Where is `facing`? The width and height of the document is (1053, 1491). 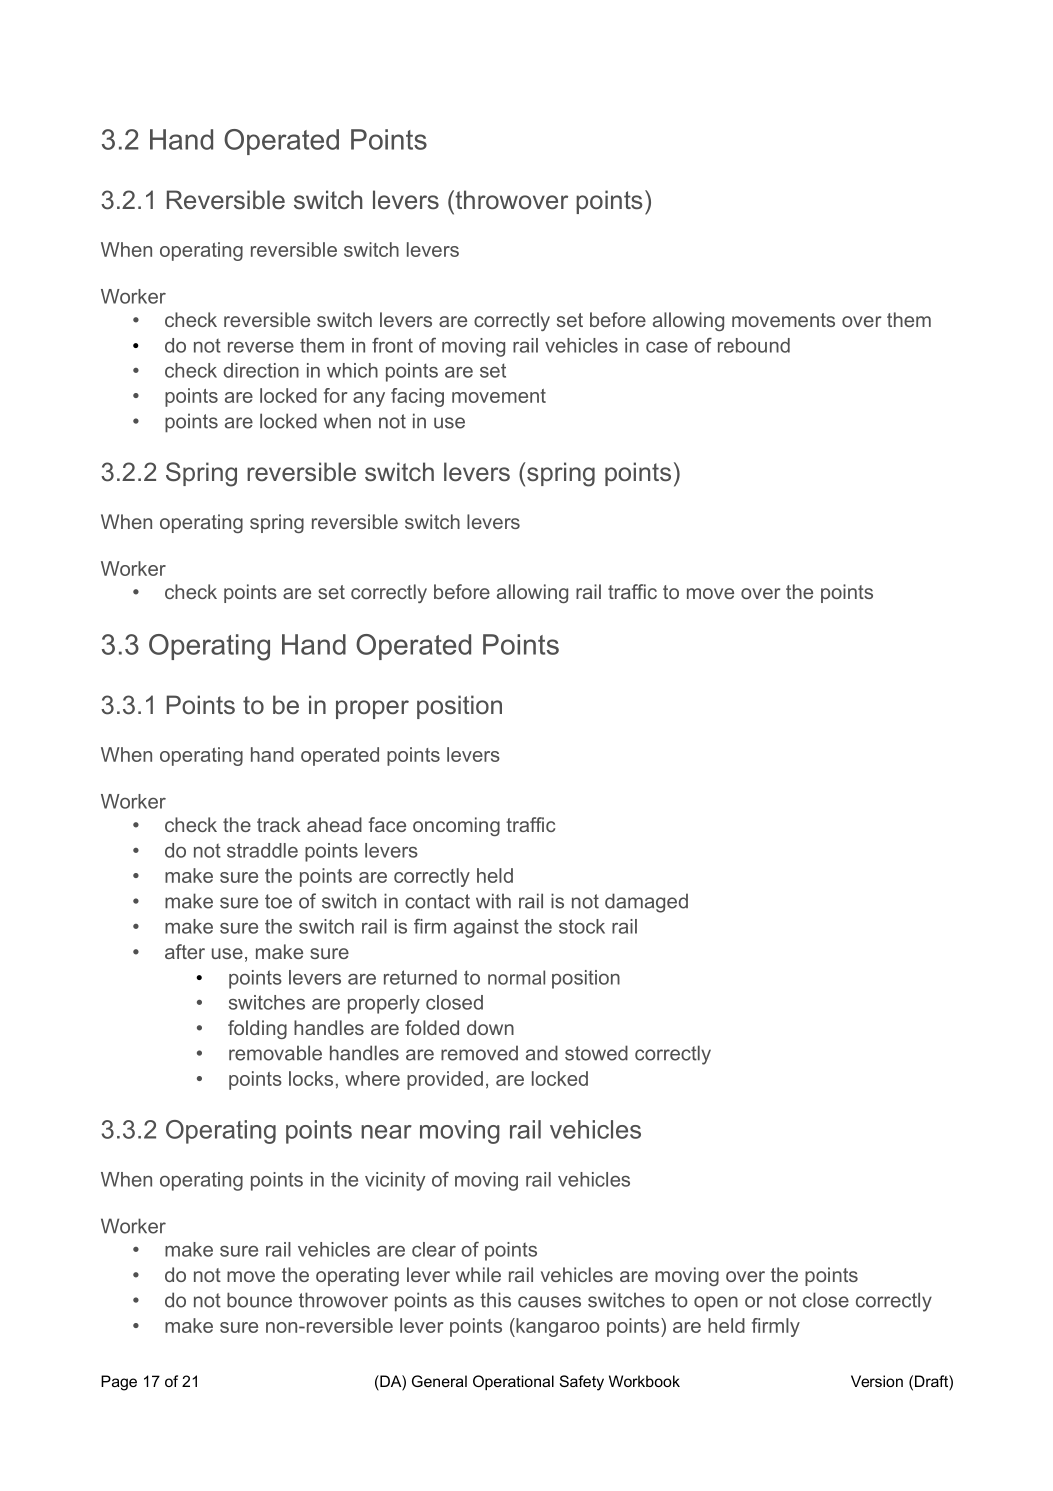 facing is located at coordinates (417, 397).
